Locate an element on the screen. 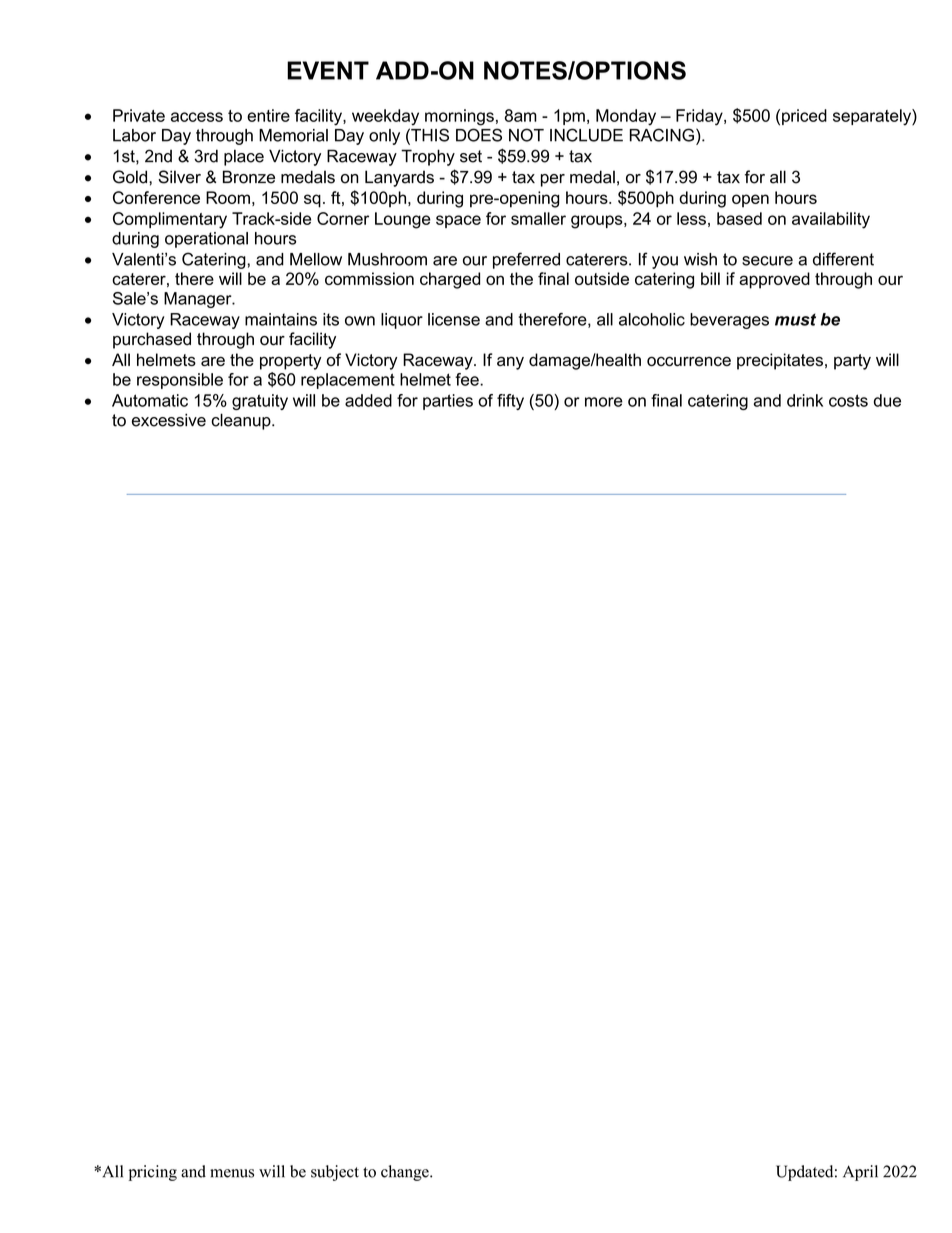  access is located at coordinates (197, 117).
